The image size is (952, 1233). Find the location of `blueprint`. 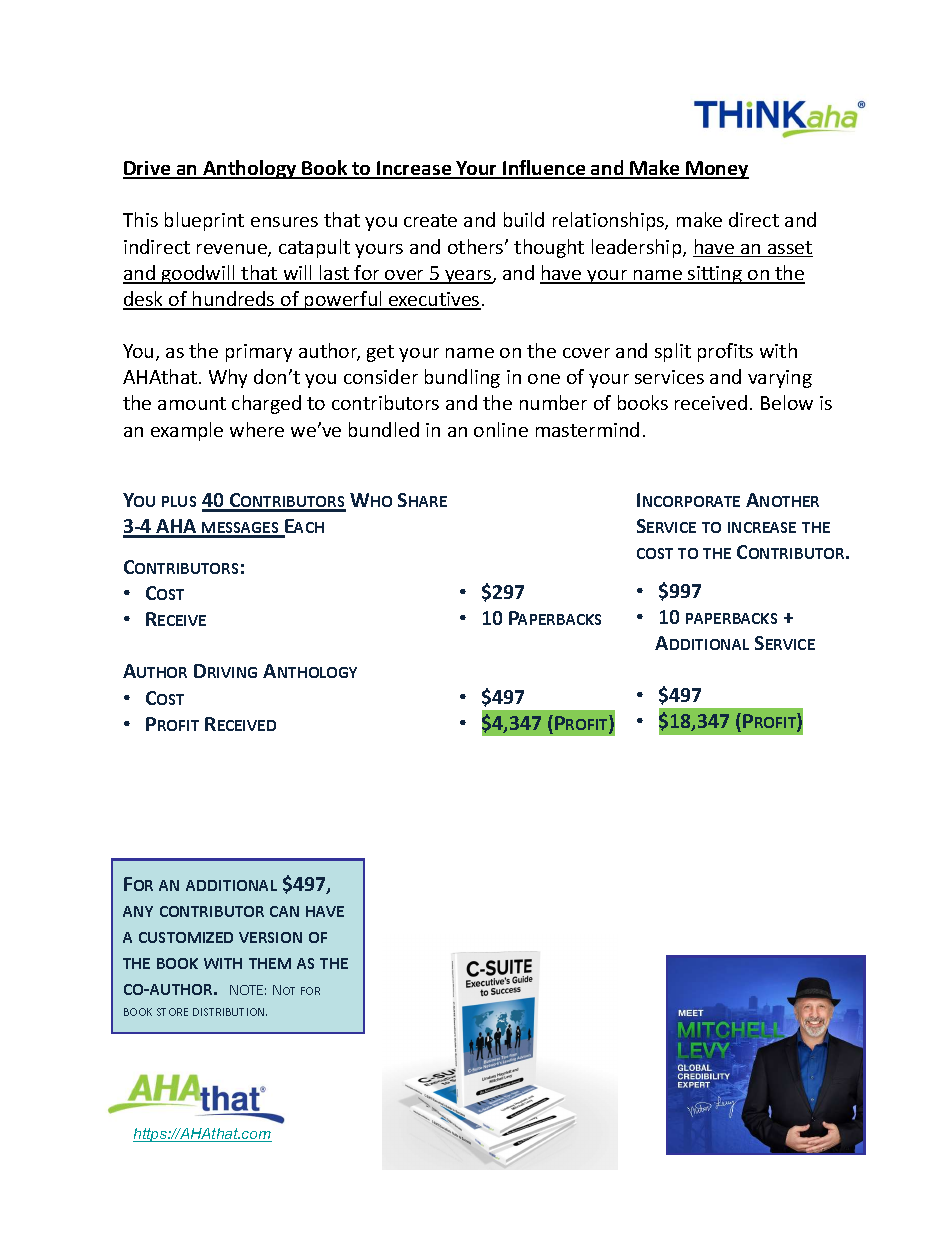

blueprint is located at coordinates (204, 221).
